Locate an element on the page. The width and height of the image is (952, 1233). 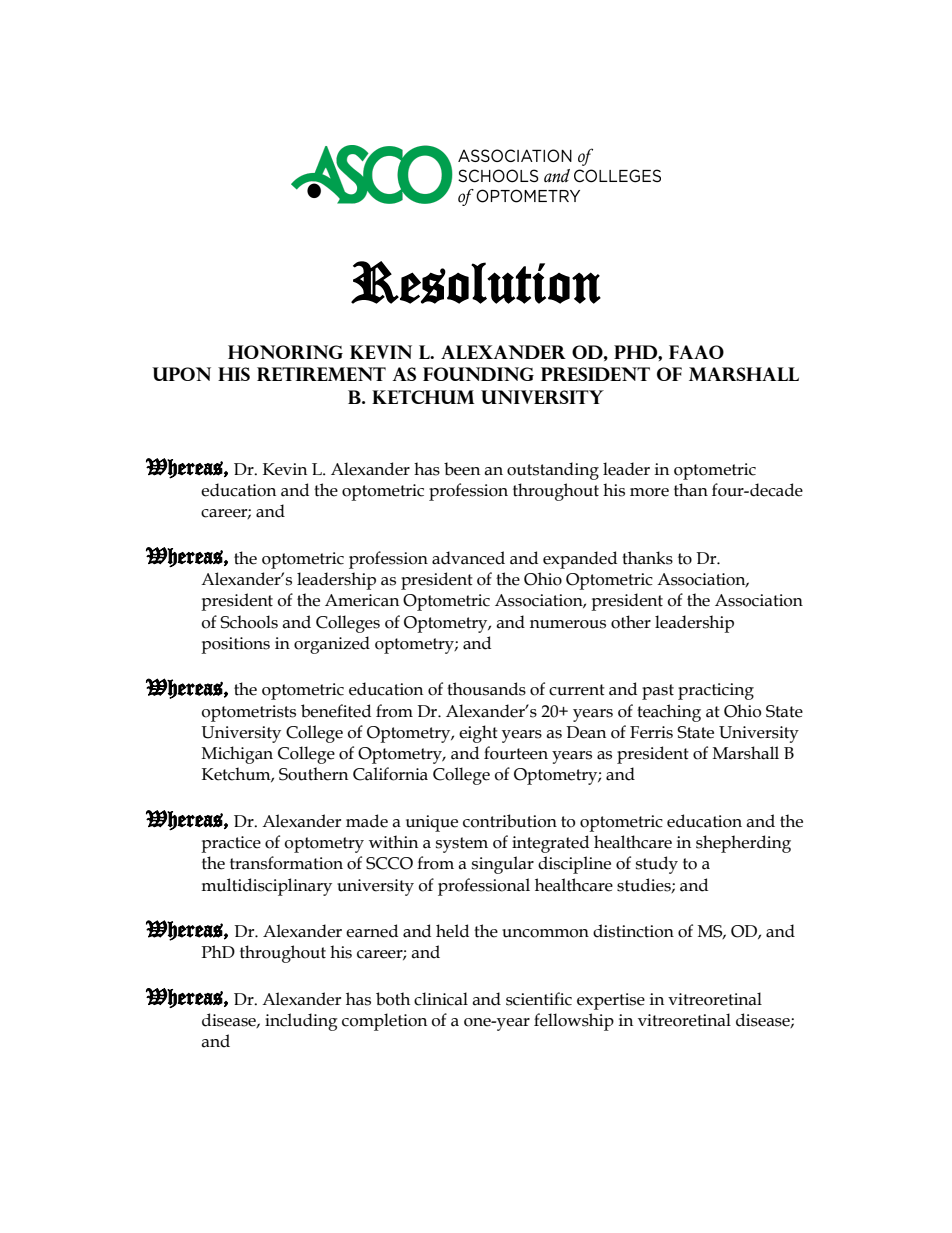
Schools is located at coordinates (249, 622).
